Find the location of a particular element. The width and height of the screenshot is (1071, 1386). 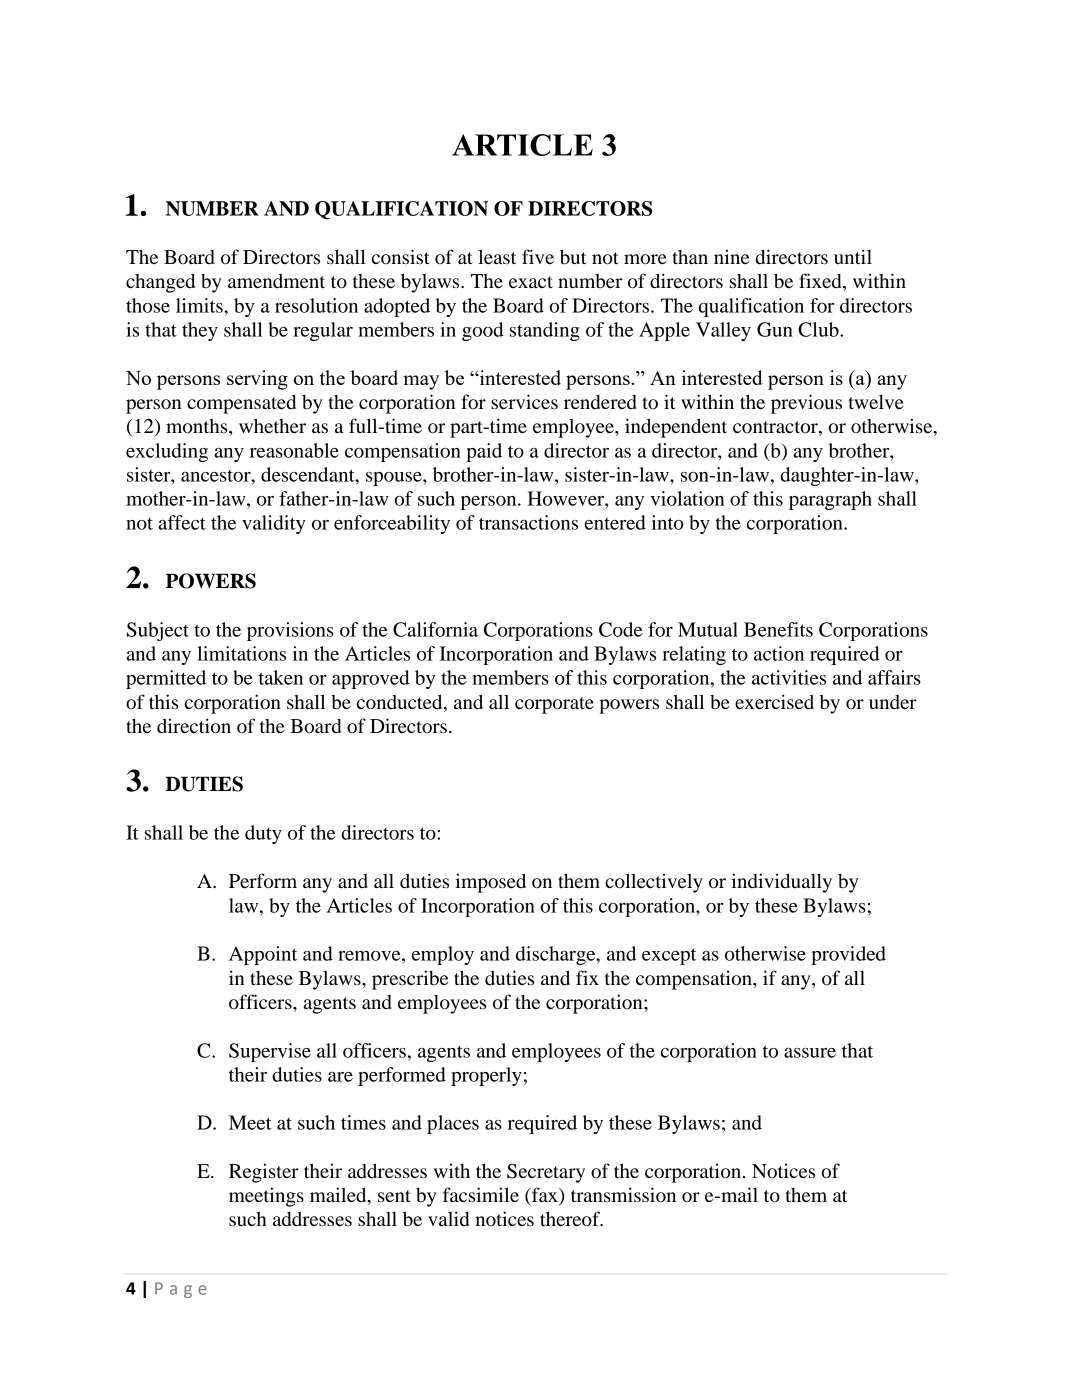

amendment is located at coordinates (276, 281).
